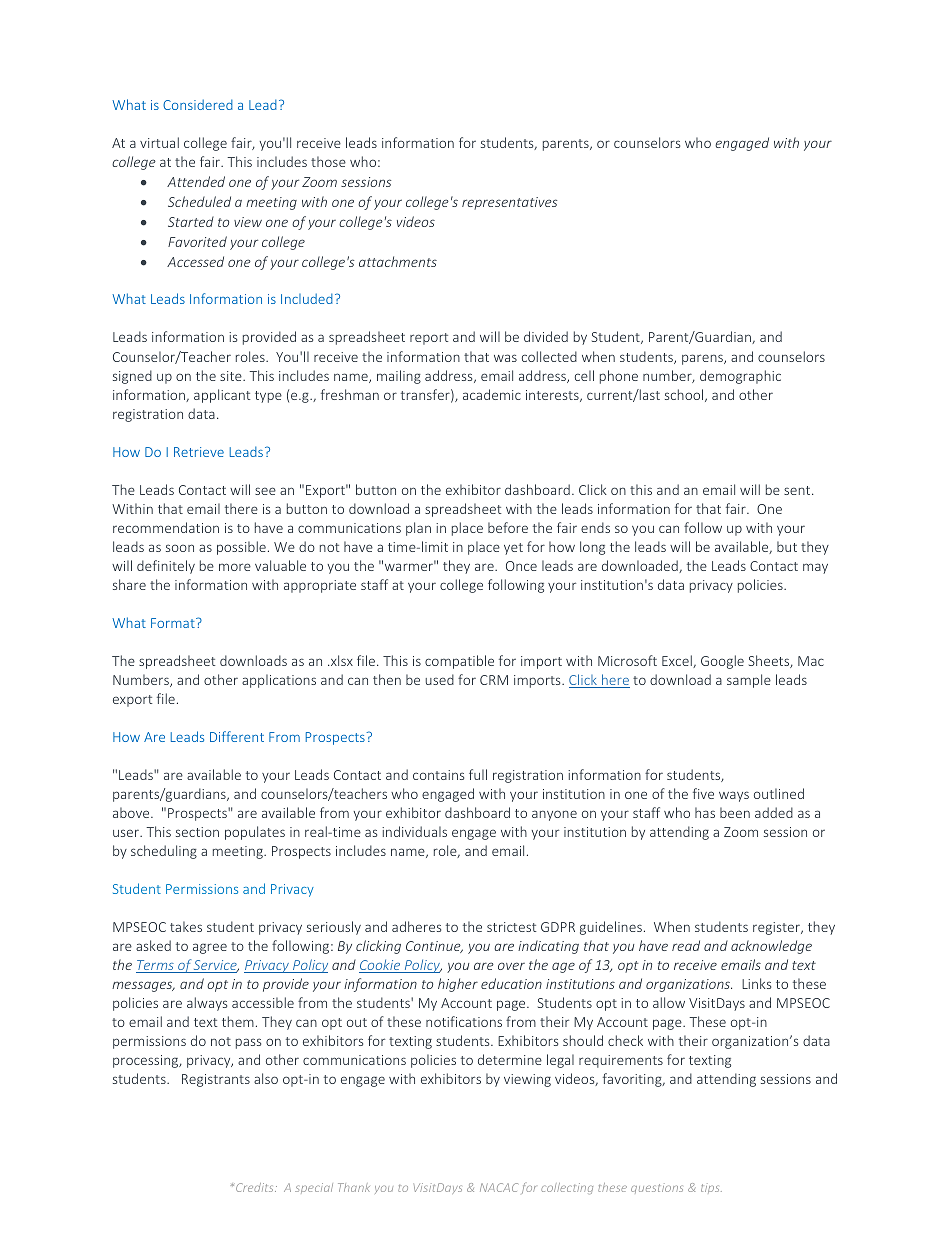  Describe the element at coordinates (511, 927) in the screenshot. I see `strictest` at that location.
